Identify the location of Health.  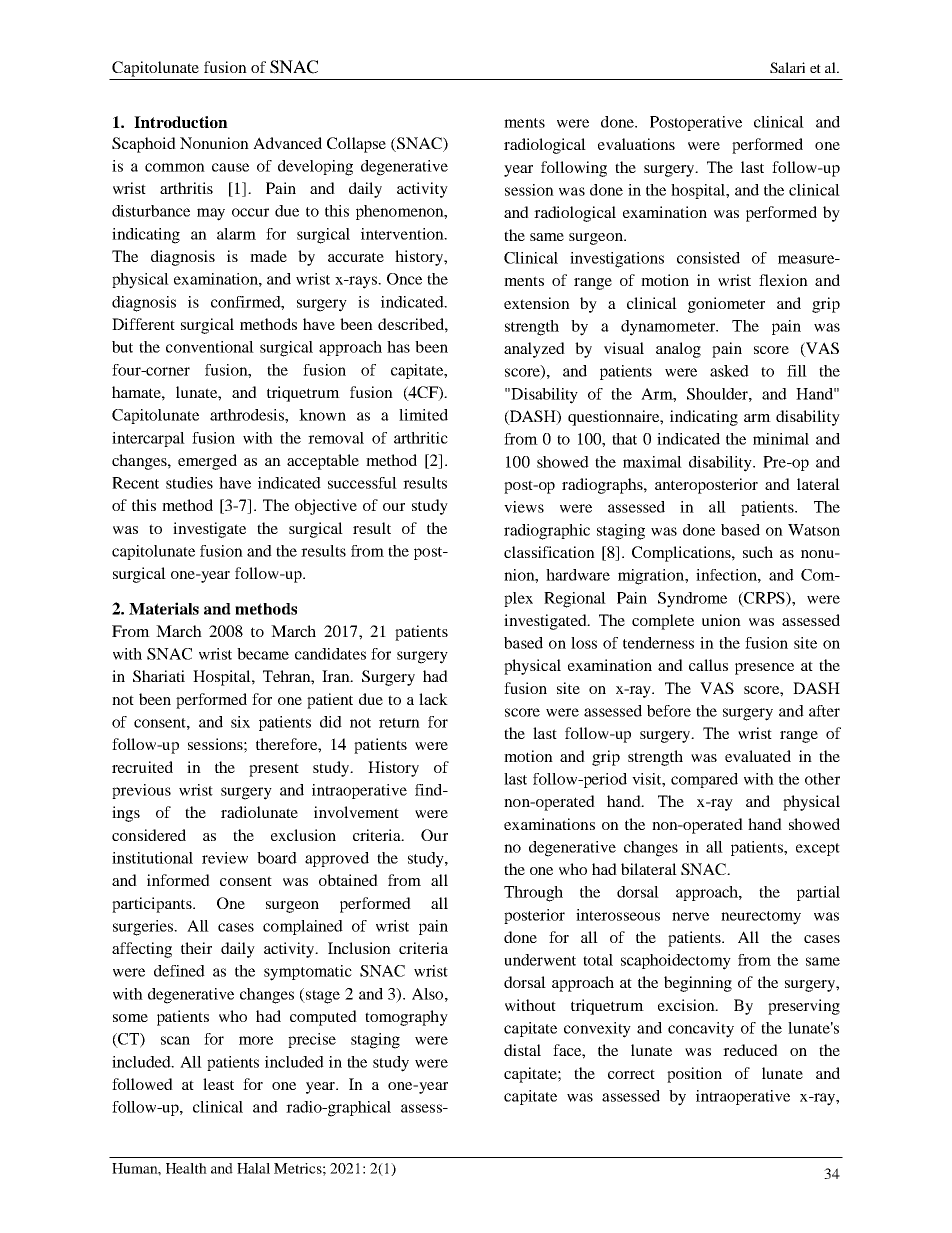
(186, 1168).
